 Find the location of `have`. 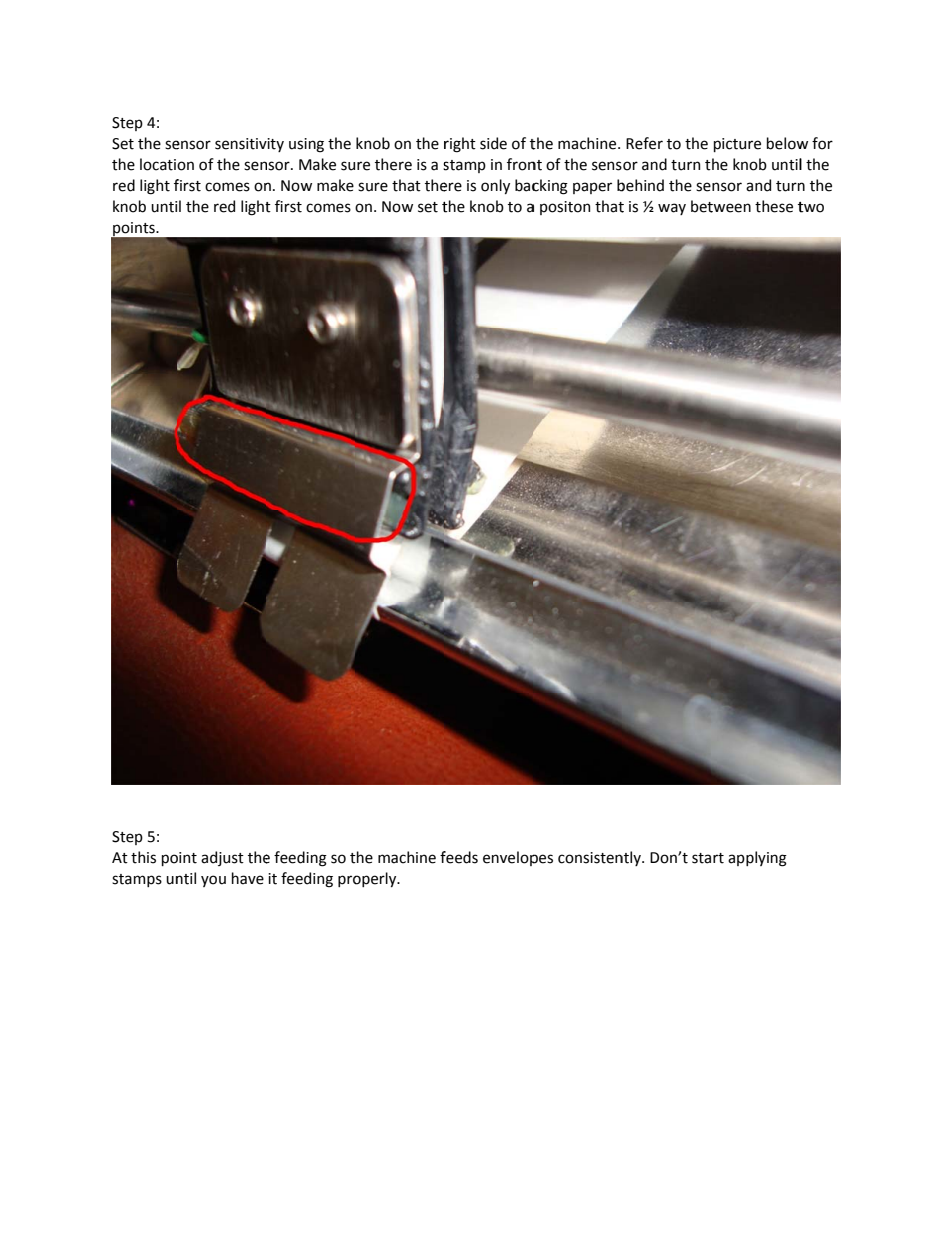

have is located at coordinates (248, 878).
